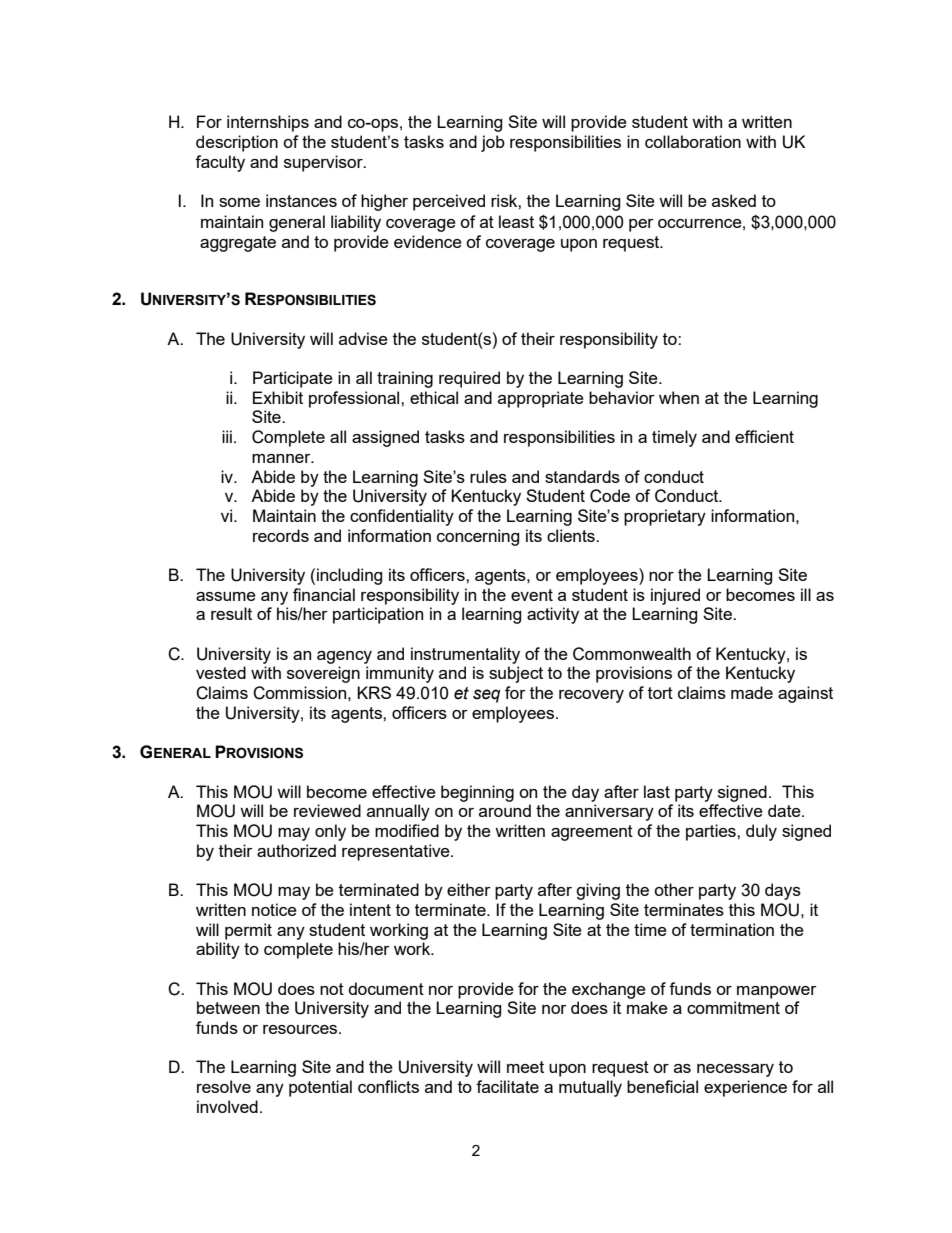 The height and width of the screenshot is (1233, 952). What do you see at coordinates (532, 595) in the screenshot?
I see `event` at bounding box center [532, 595].
